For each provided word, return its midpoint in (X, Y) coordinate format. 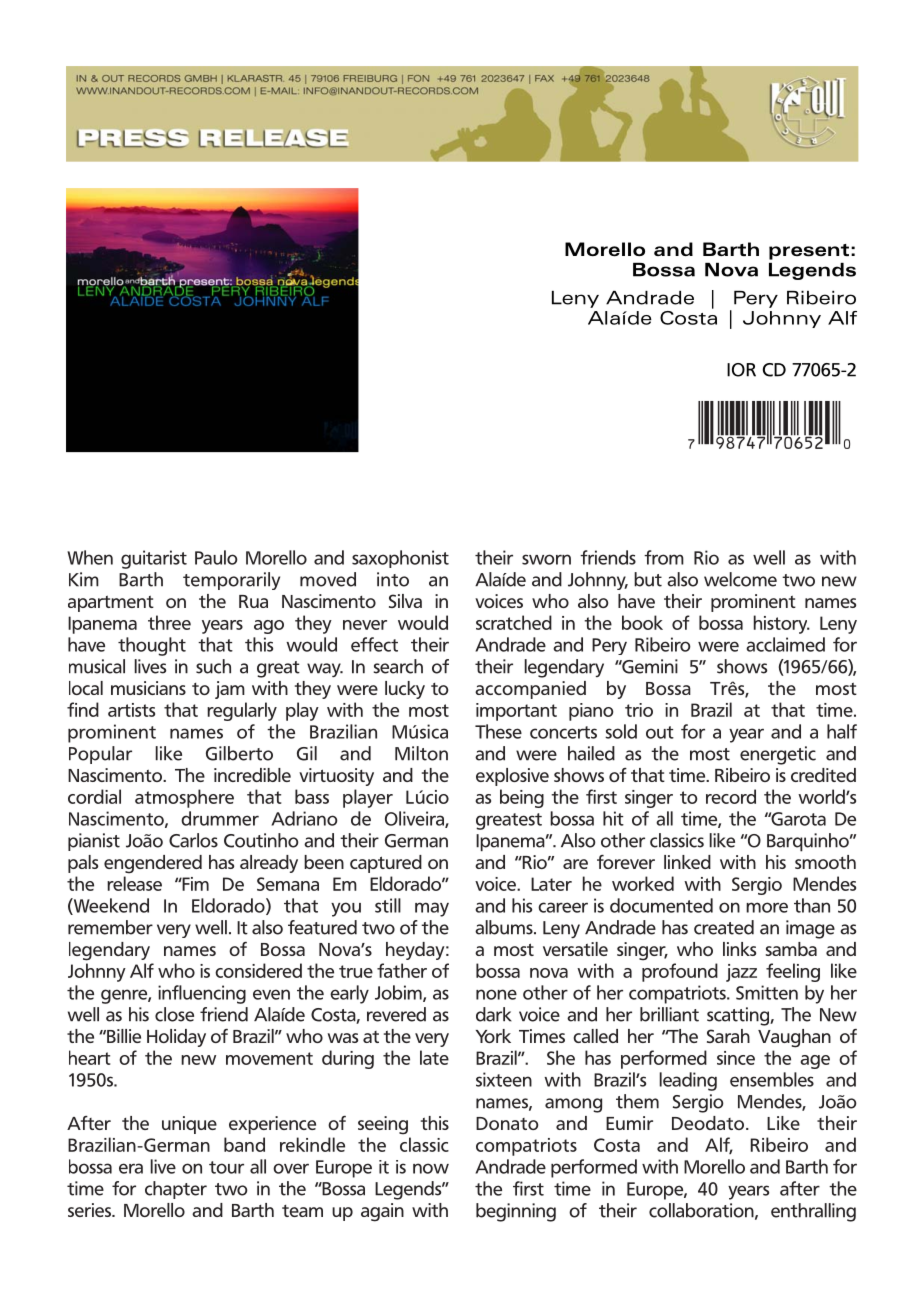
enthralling (813, 1212)
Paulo (216, 557)
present (809, 252)
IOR (741, 370)
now (431, 1168)
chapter (176, 1190)
